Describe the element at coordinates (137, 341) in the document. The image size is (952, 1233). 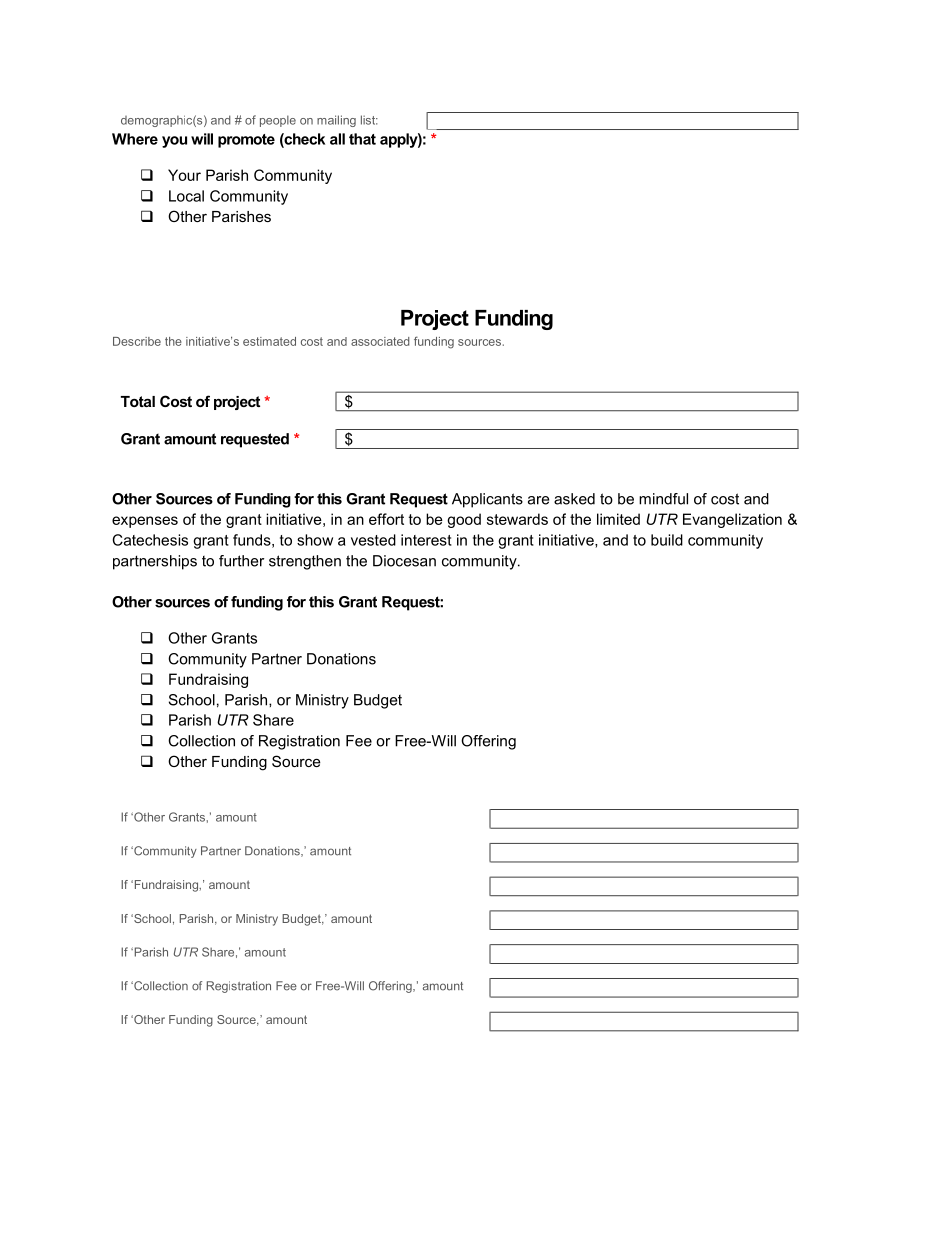
I see `Describe` at that location.
